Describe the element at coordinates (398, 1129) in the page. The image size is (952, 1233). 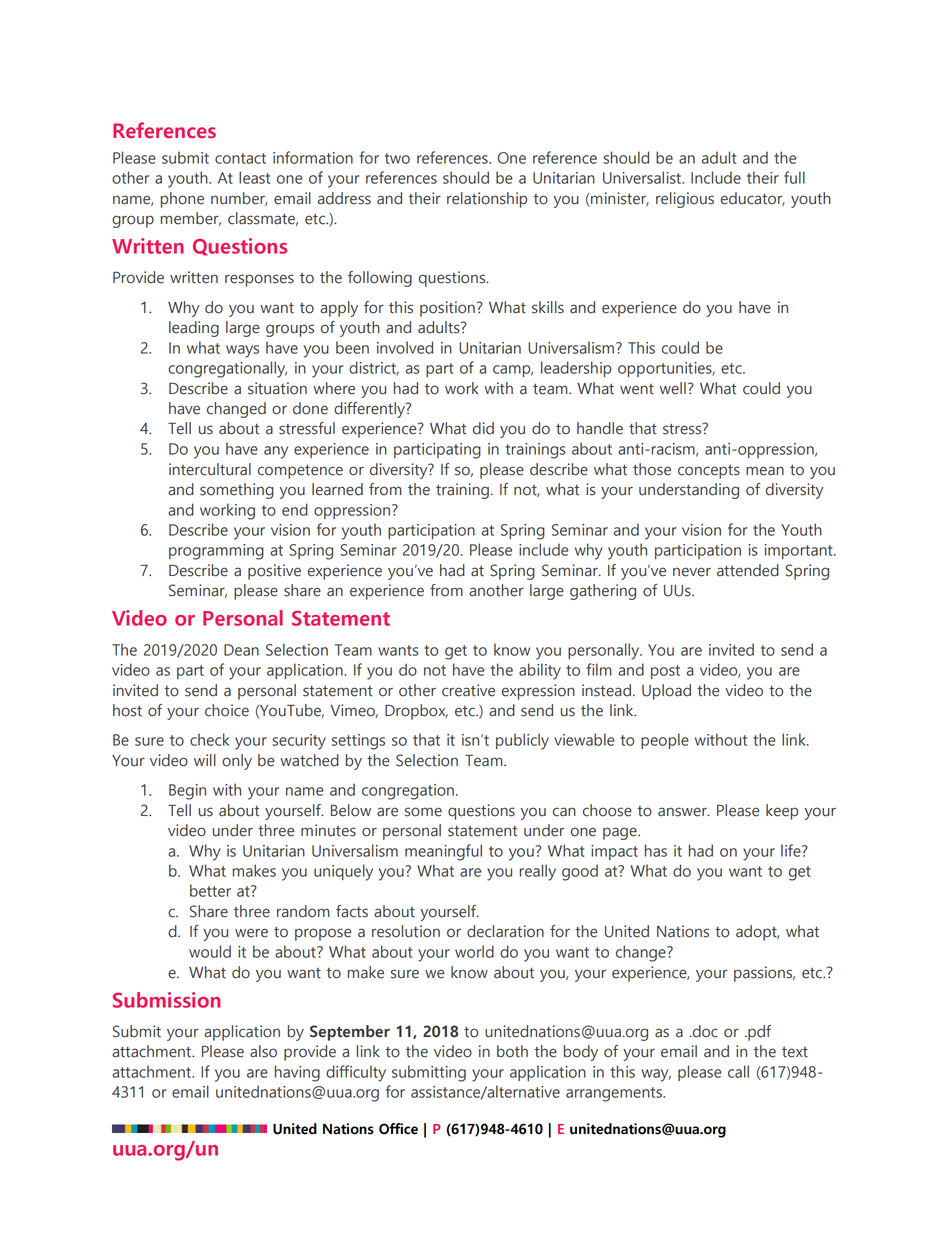
I see `Office` at that location.
